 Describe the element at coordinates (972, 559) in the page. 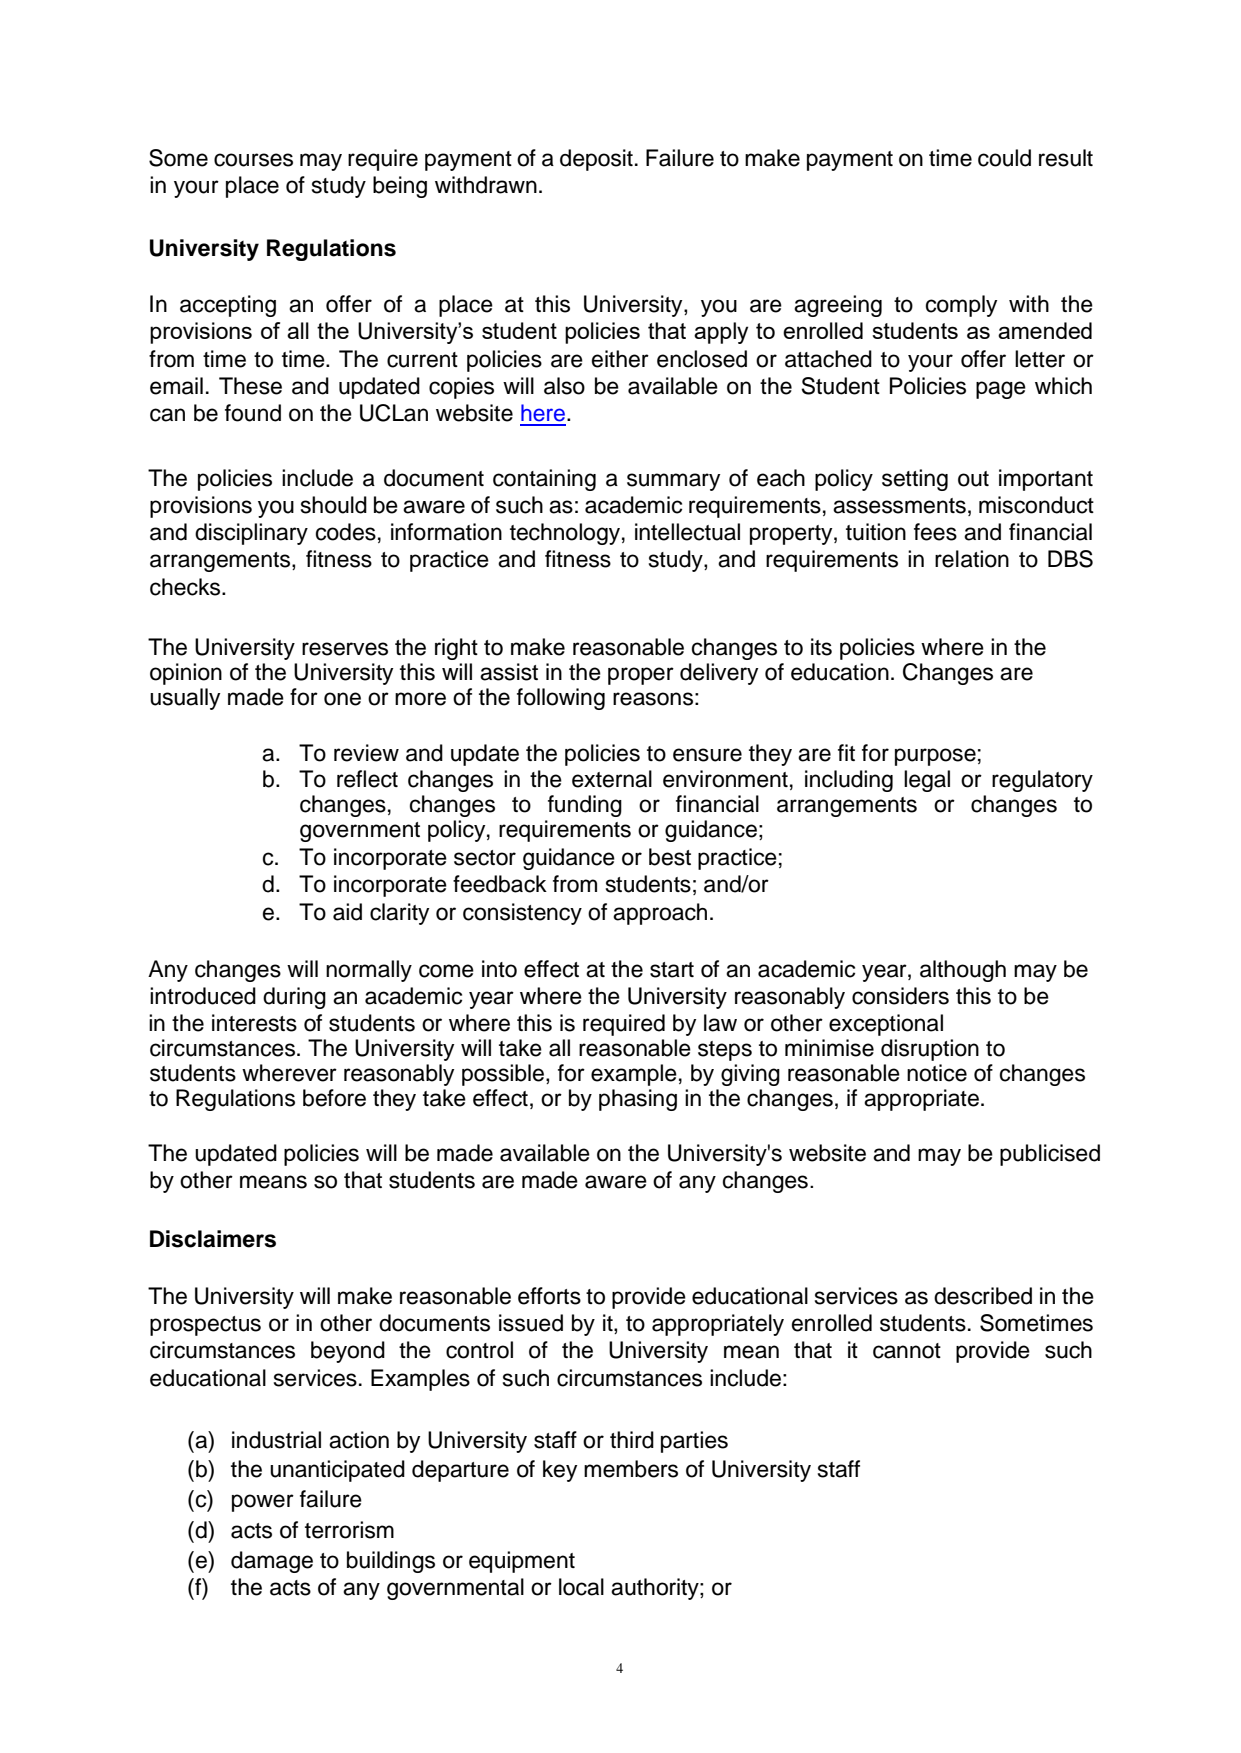

I see `relation` at that location.
